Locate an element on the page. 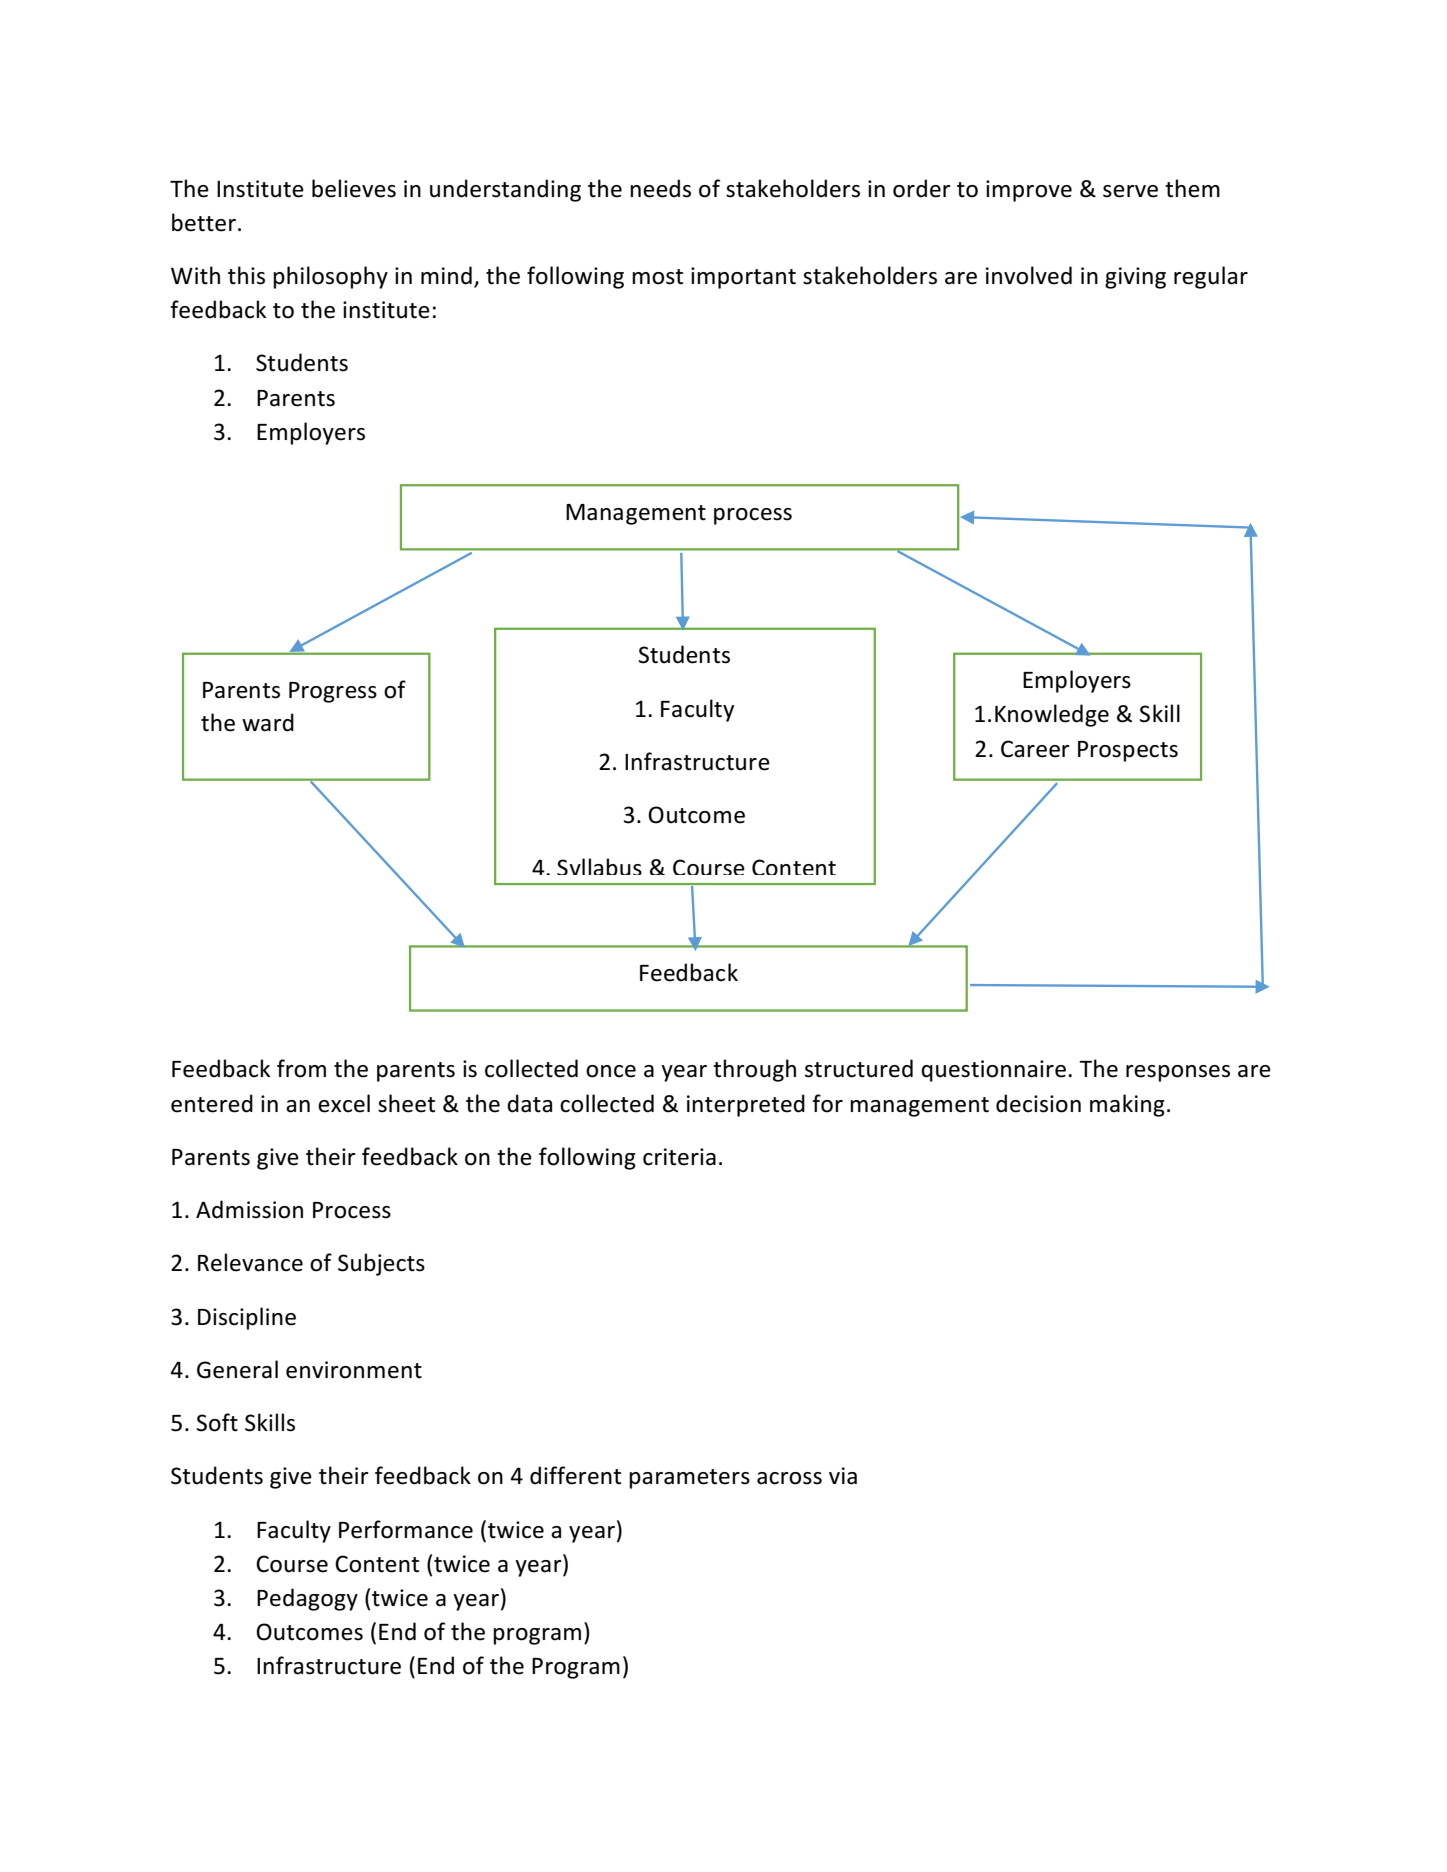  Progress is located at coordinates (333, 692).
